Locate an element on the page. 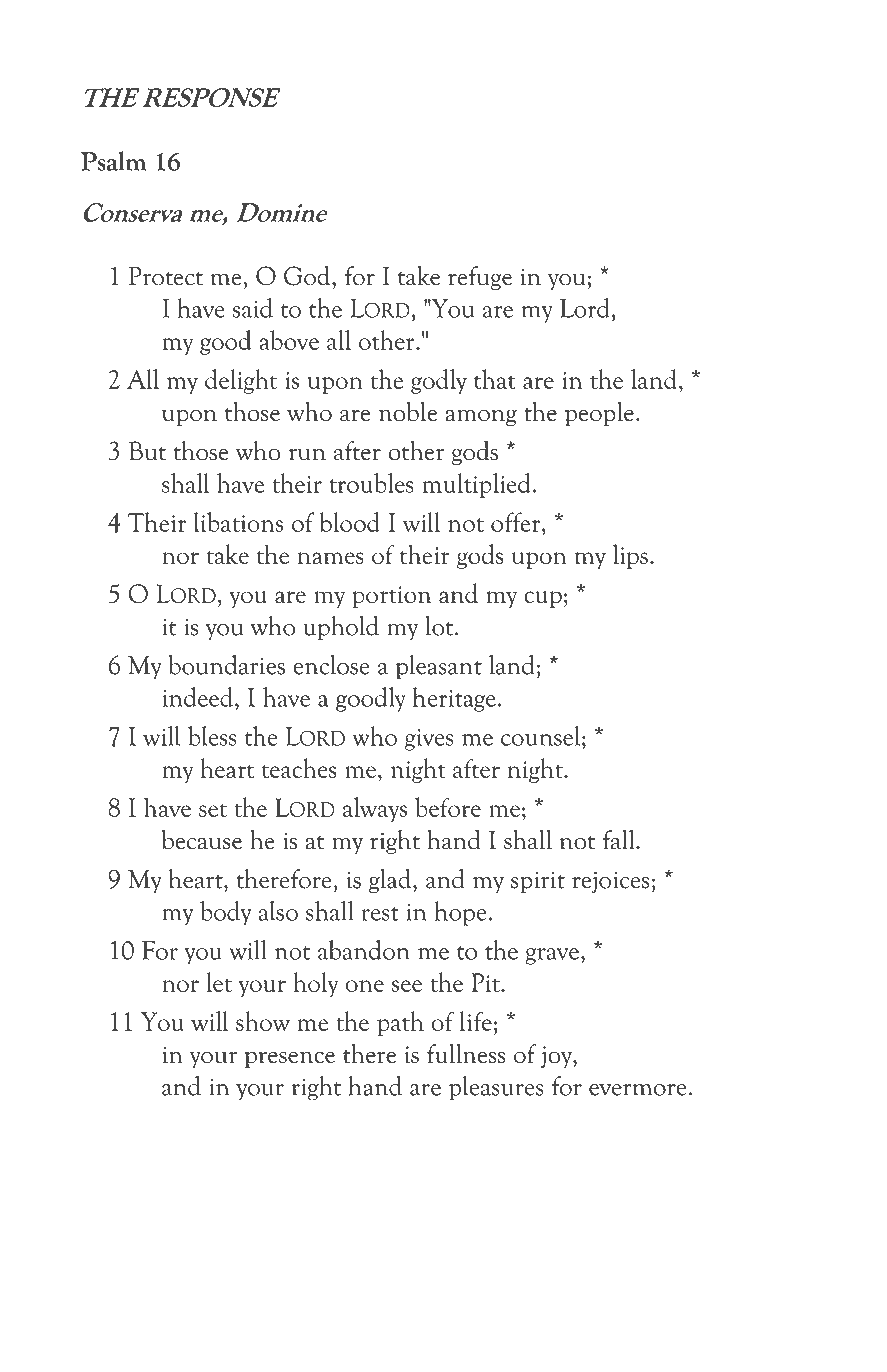 The height and width of the image is (1372, 887). path is located at coordinates (400, 1023).
